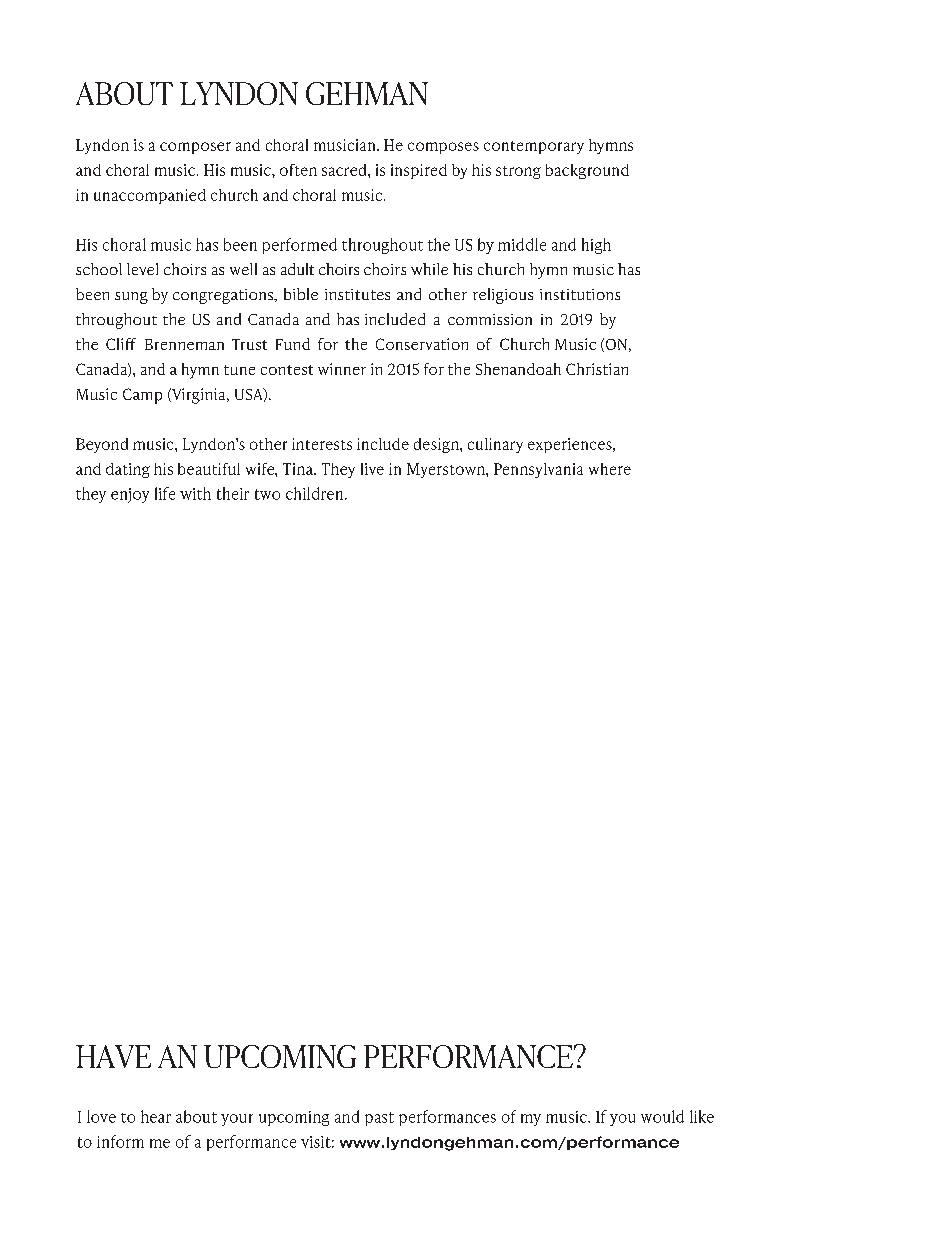 This page has width=952, height=1233. What do you see at coordinates (372, 469) in the page?
I see `live` at bounding box center [372, 469].
